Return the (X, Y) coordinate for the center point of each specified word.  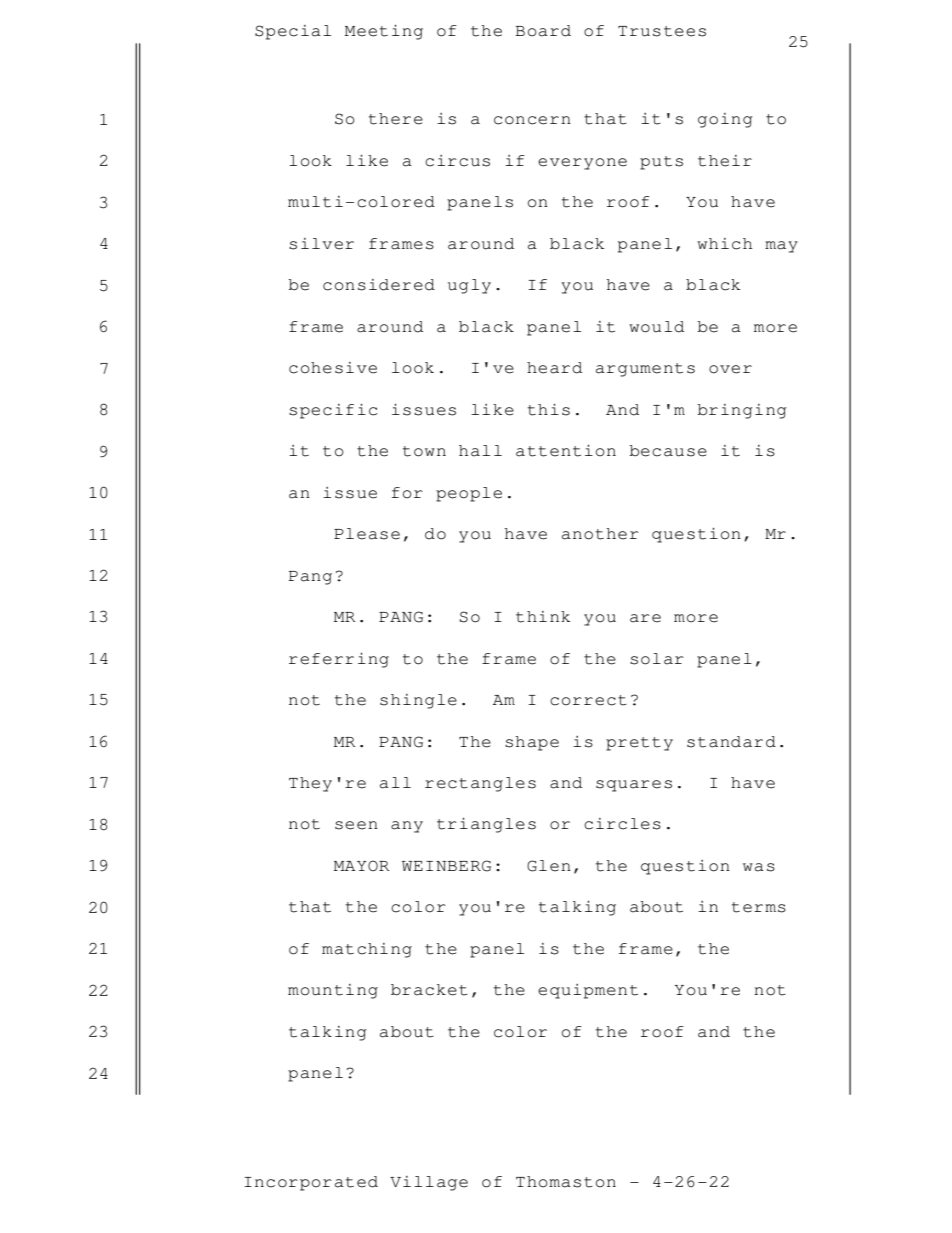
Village (429, 1183)
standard (731, 742)
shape (532, 743)
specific (333, 411)
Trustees (662, 31)
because (668, 451)
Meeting (384, 32)
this (549, 410)
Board (543, 31)
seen (356, 825)
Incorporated (311, 1183)
